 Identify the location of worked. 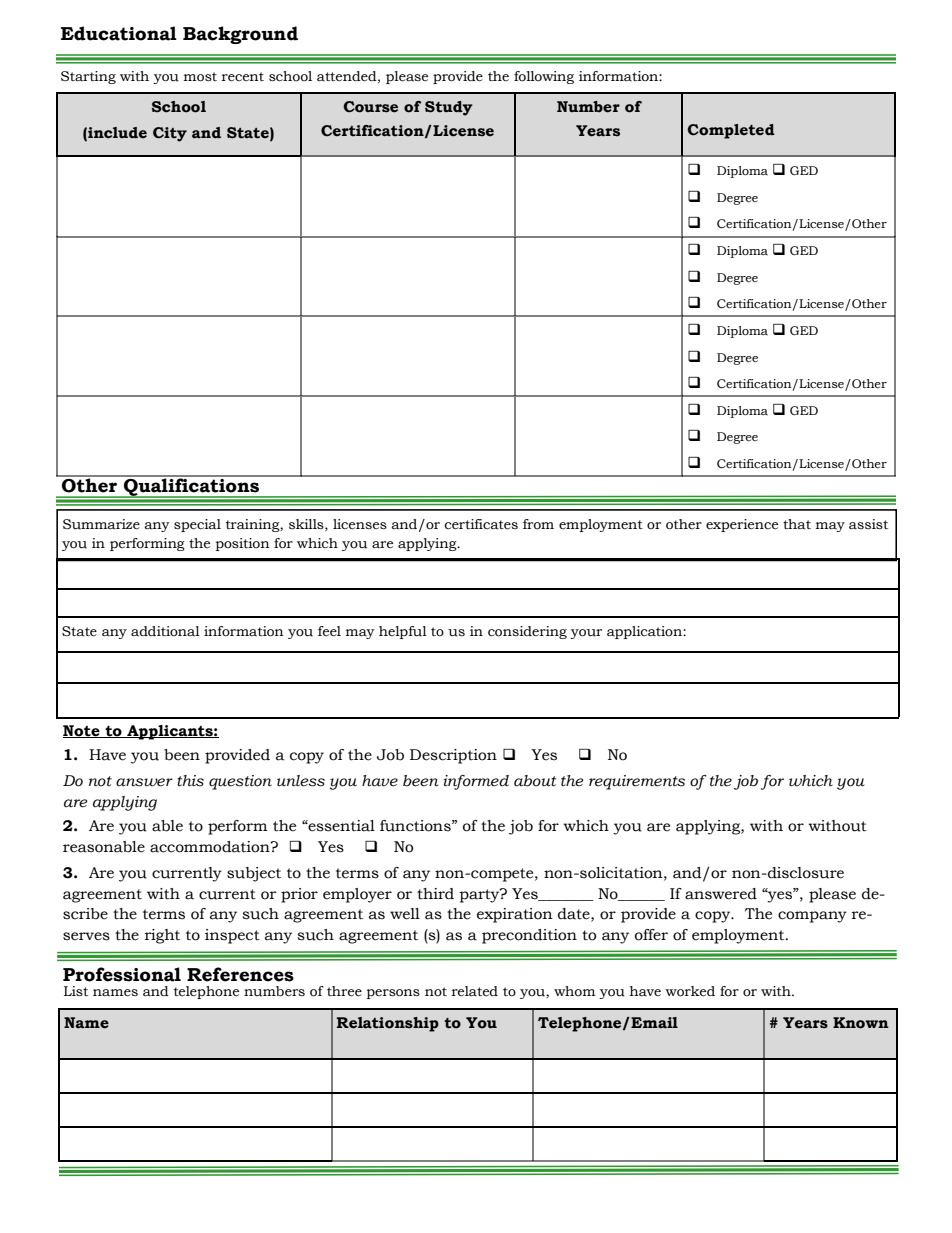
(690, 991).
